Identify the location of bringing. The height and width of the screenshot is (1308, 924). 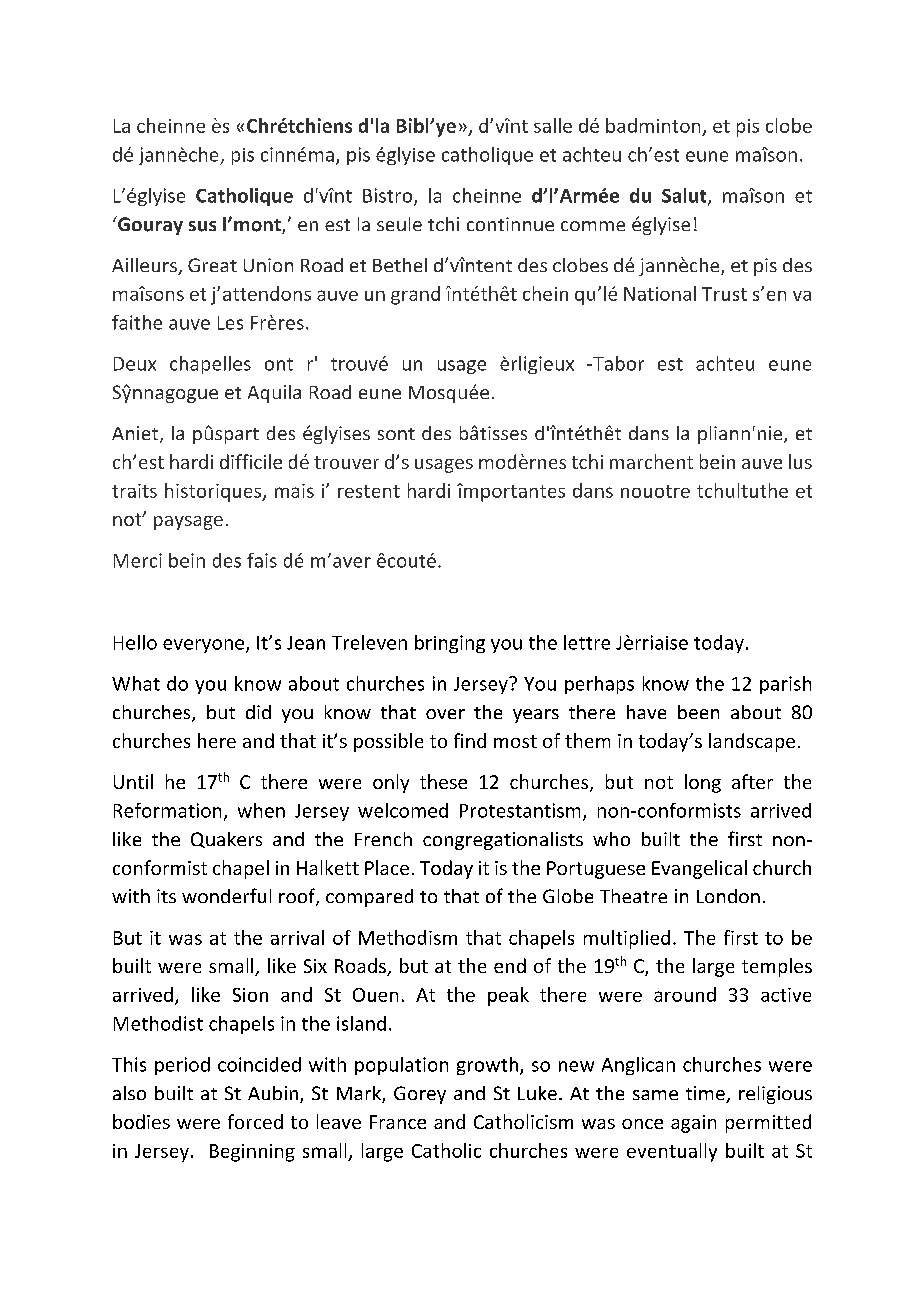
(450, 644).
